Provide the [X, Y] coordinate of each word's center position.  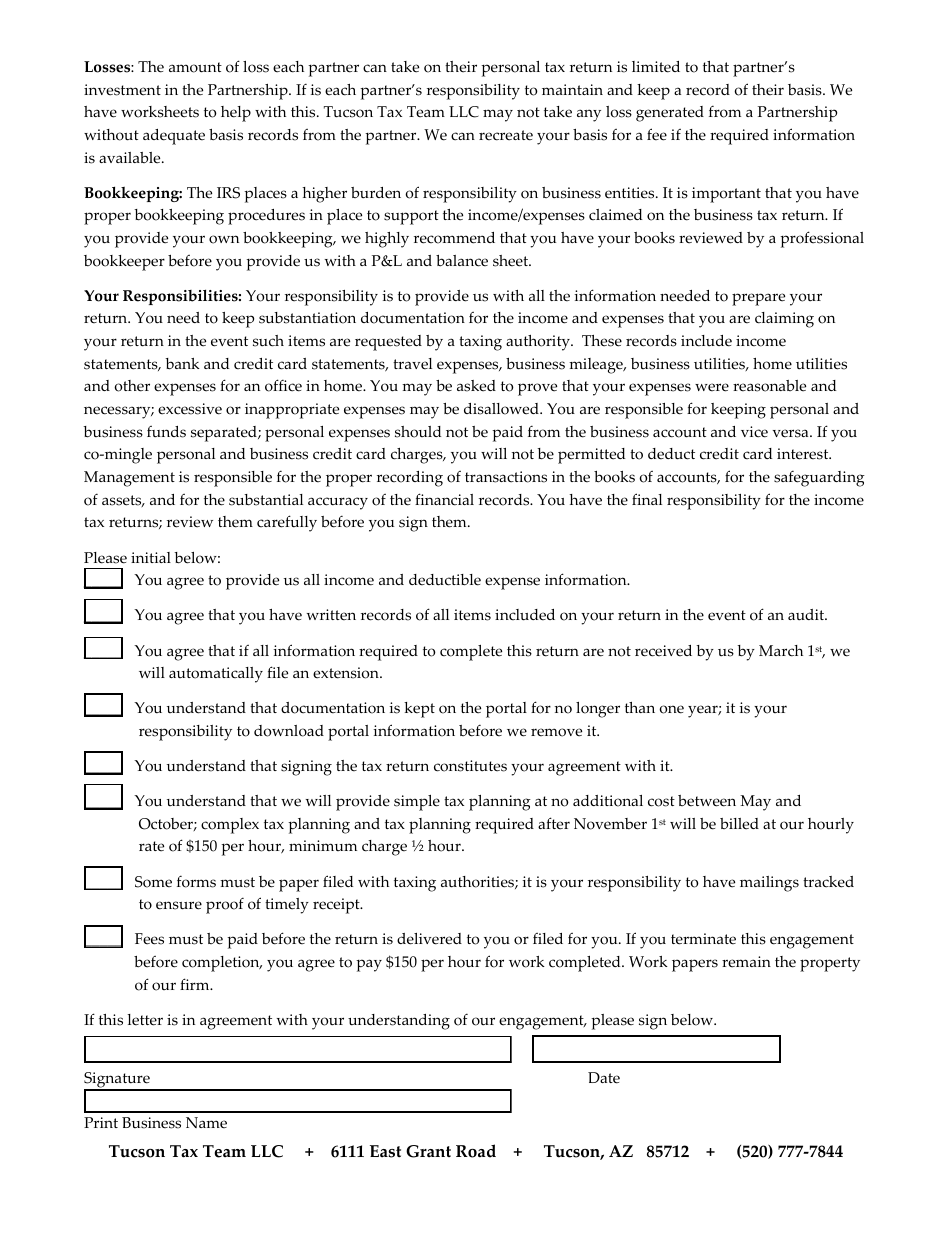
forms [196, 882]
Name [206, 1123]
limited [656, 67]
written [331, 615]
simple [417, 803]
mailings [769, 884]
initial [151, 557]
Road [476, 1151]
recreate [506, 135]
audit [807, 615]
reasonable [769, 386]
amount [195, 67]
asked [476, 386]
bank [182, 364]
